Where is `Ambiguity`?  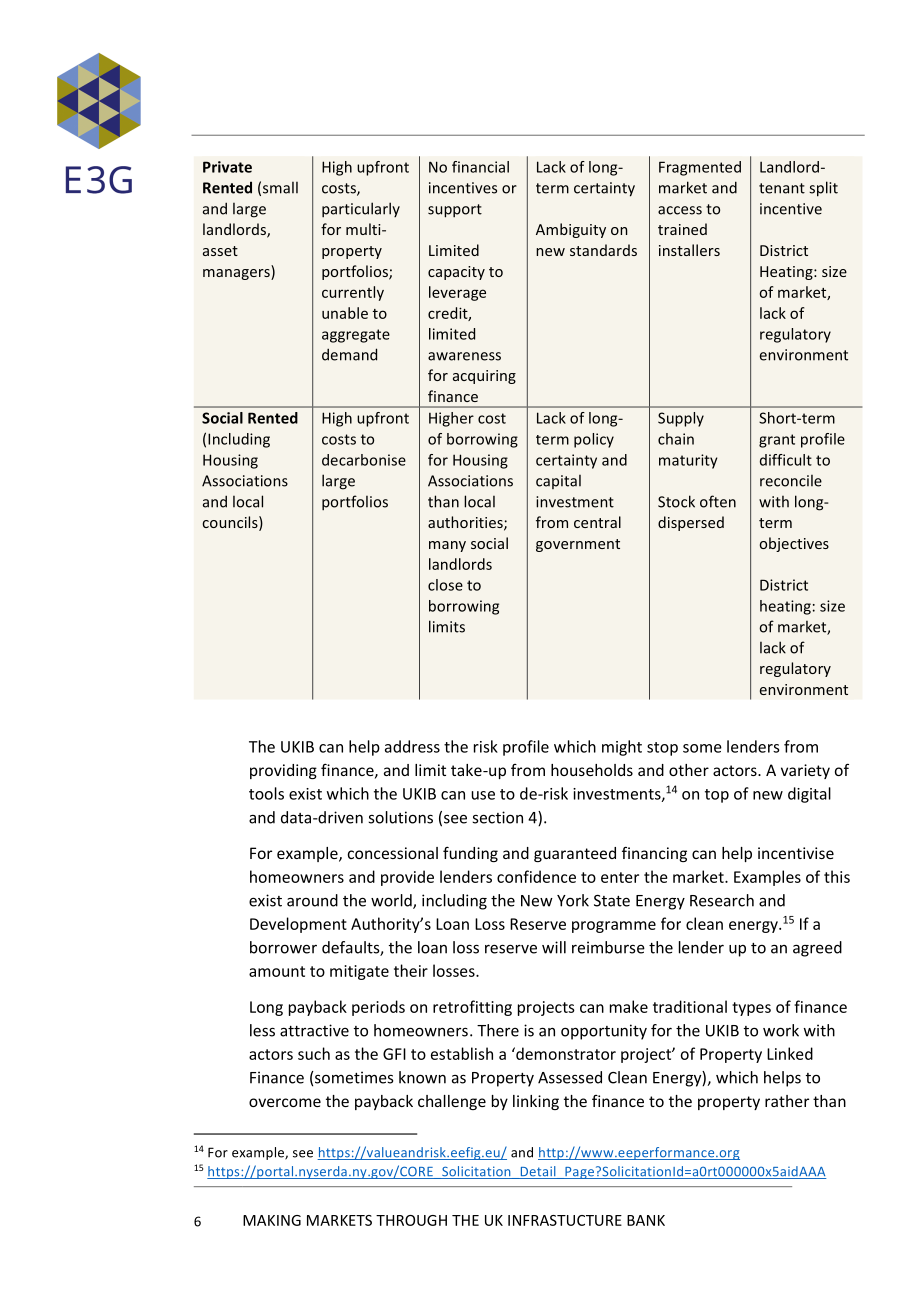
Ambiguity is located at coordinates (571, 230).
